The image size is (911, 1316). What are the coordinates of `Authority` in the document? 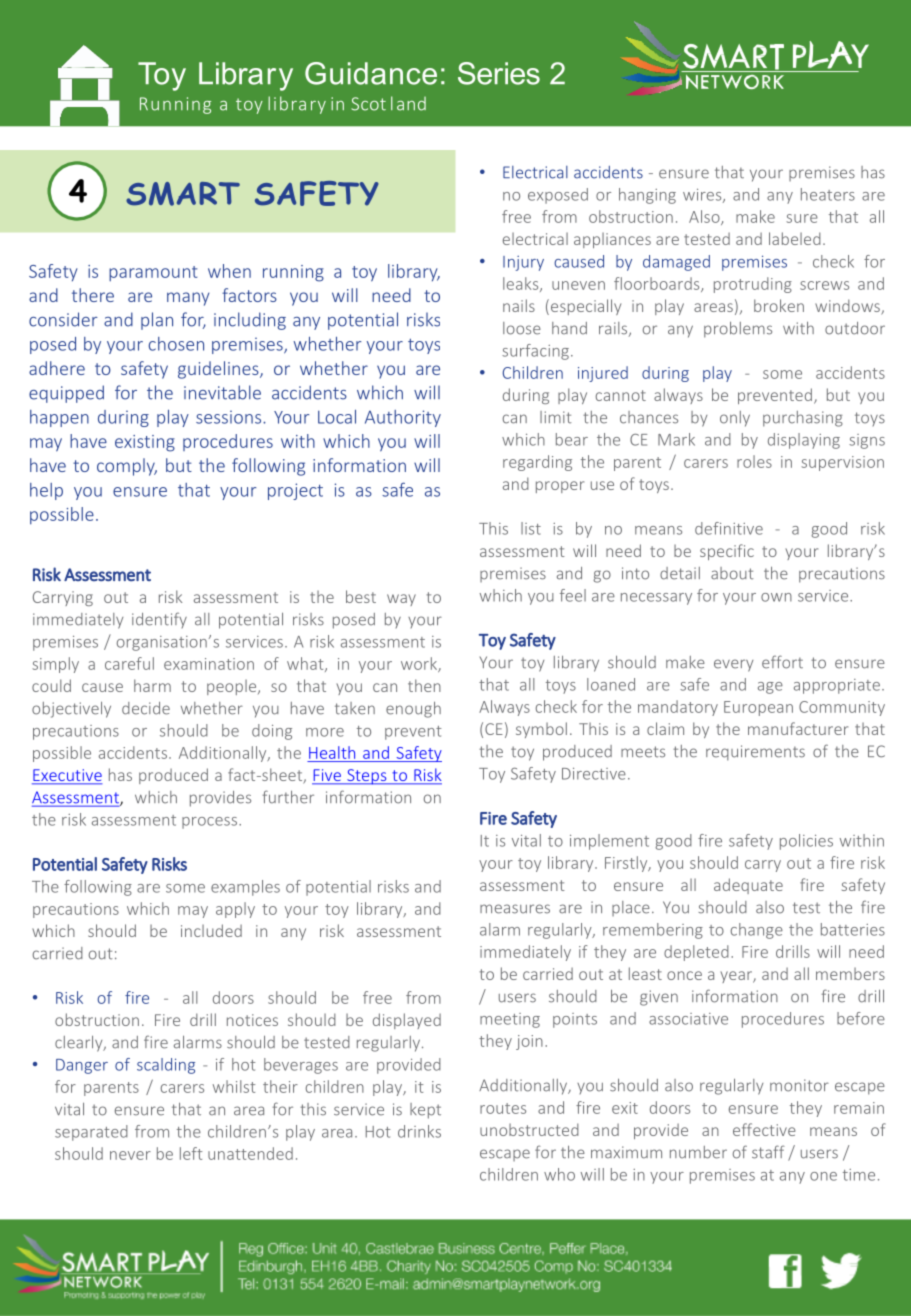 It's located at (403, 418).
